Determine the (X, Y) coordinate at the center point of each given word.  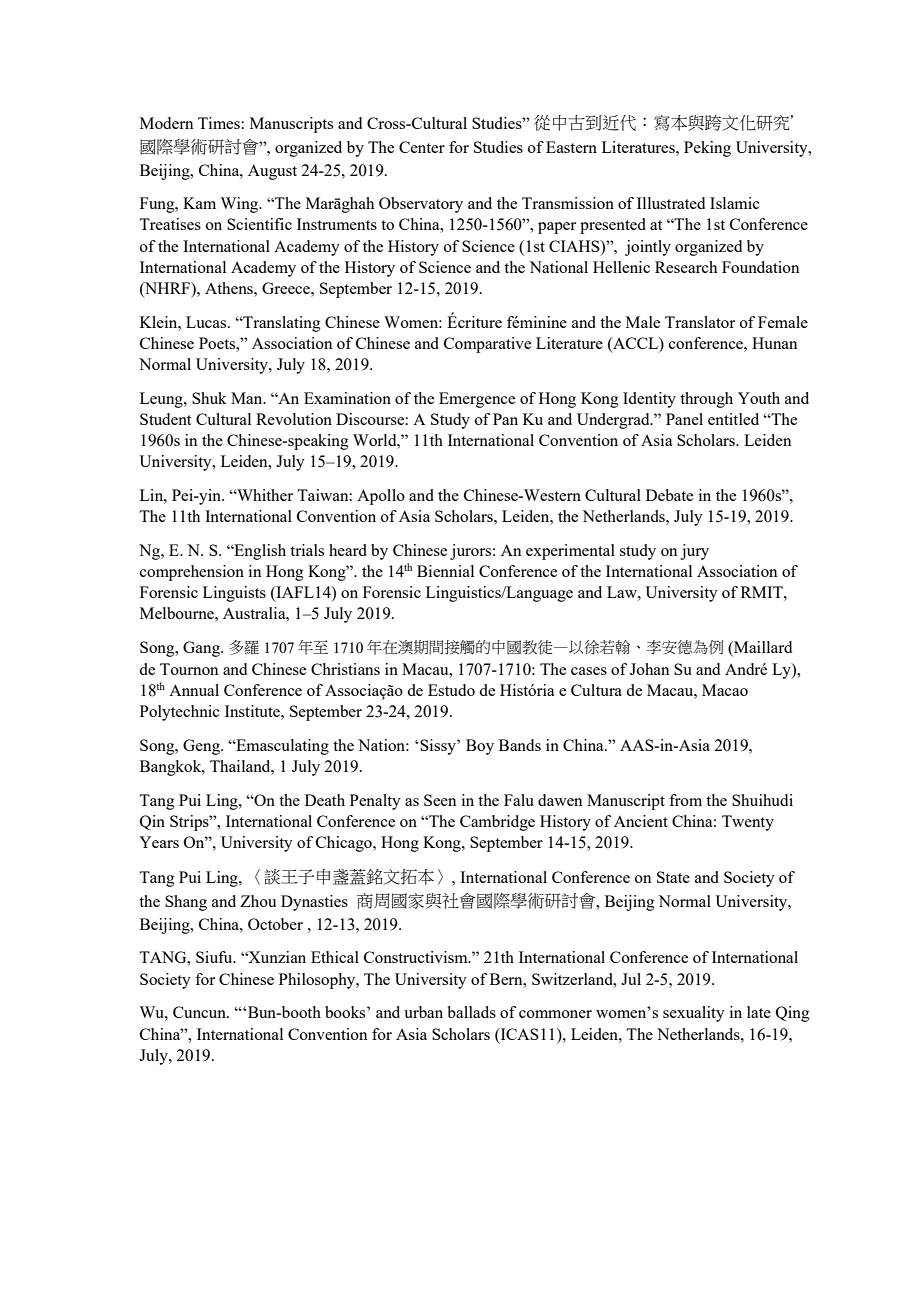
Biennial (445, 571)
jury (694, 552)
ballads (472, 1012)
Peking (707, 149)
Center (422, 147)
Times (220, 123)
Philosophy (318, 981)
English (259, 552)
